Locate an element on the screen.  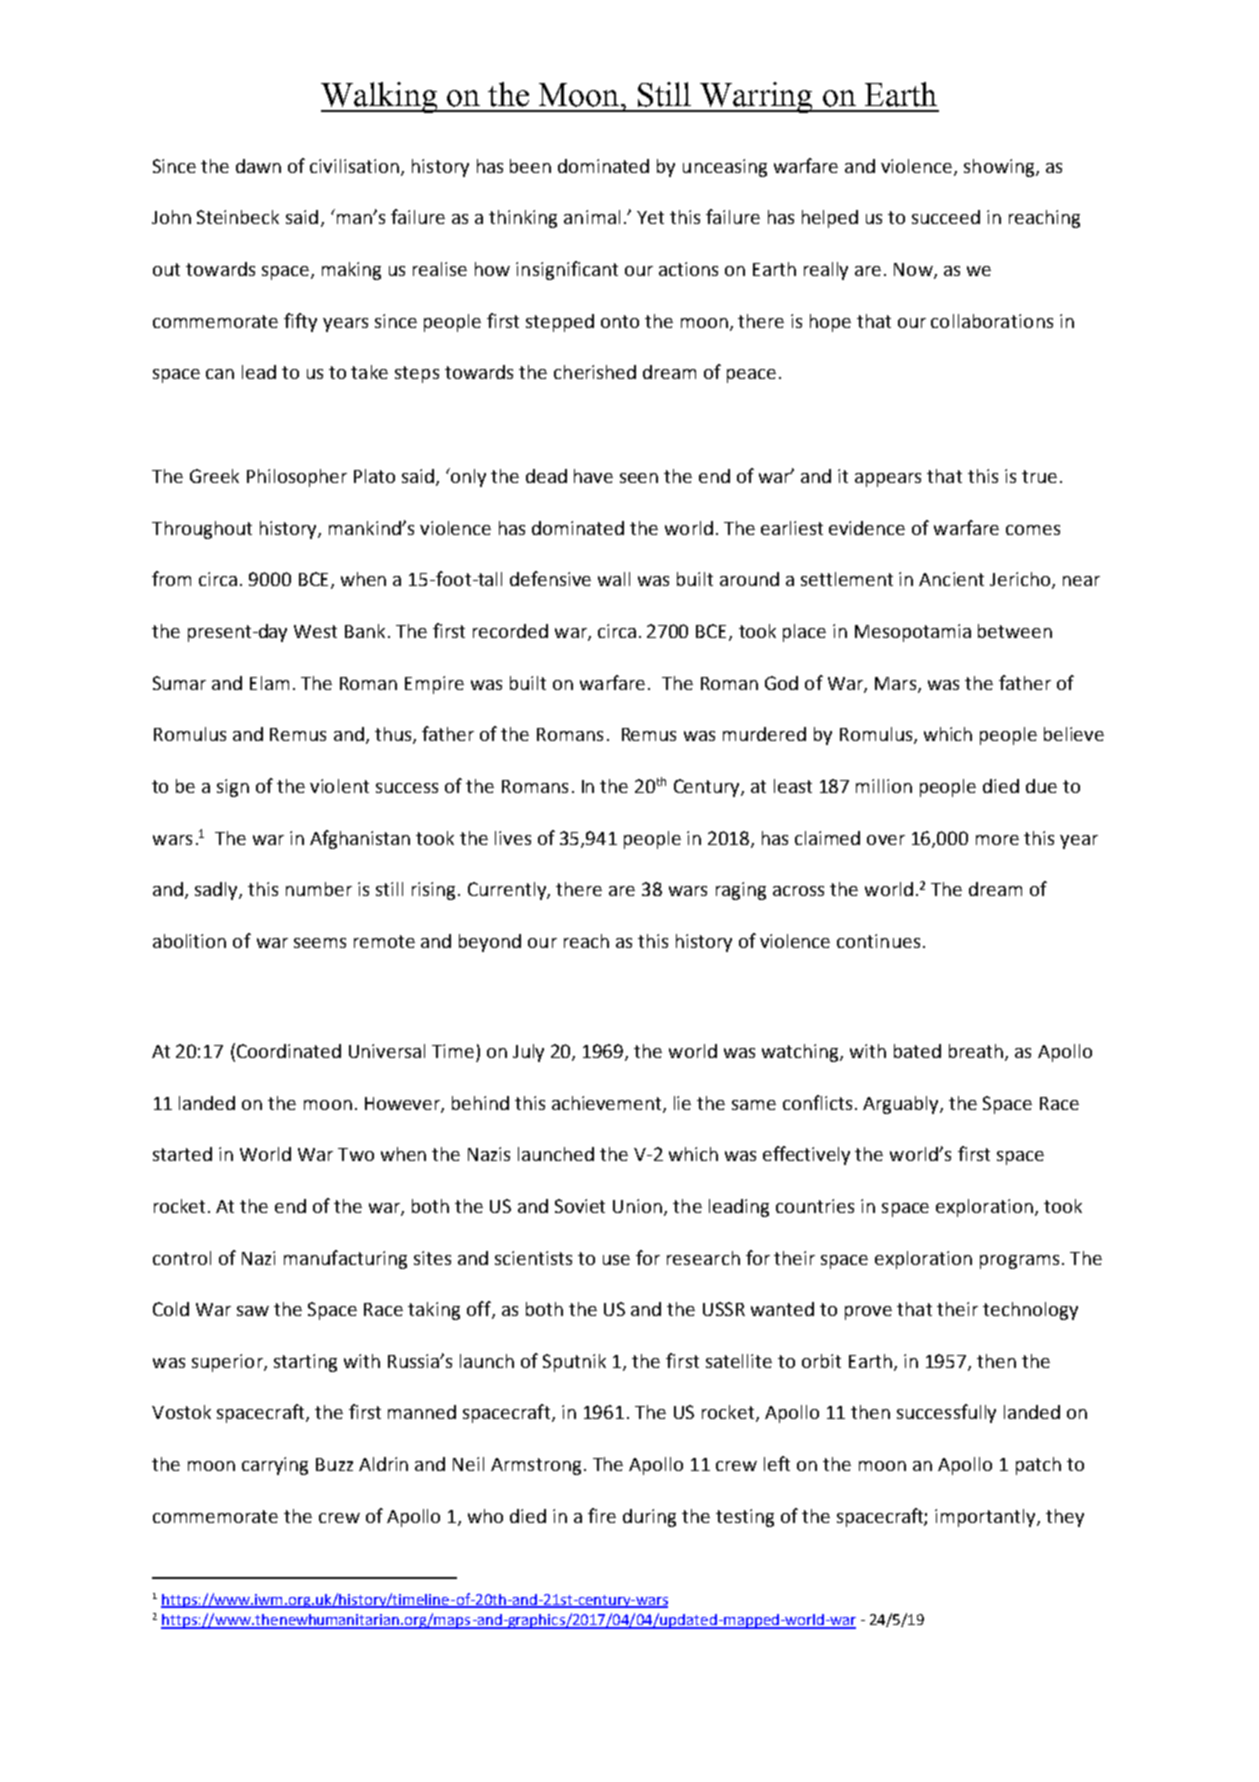
showing is located at coordinates (1000, 168).
